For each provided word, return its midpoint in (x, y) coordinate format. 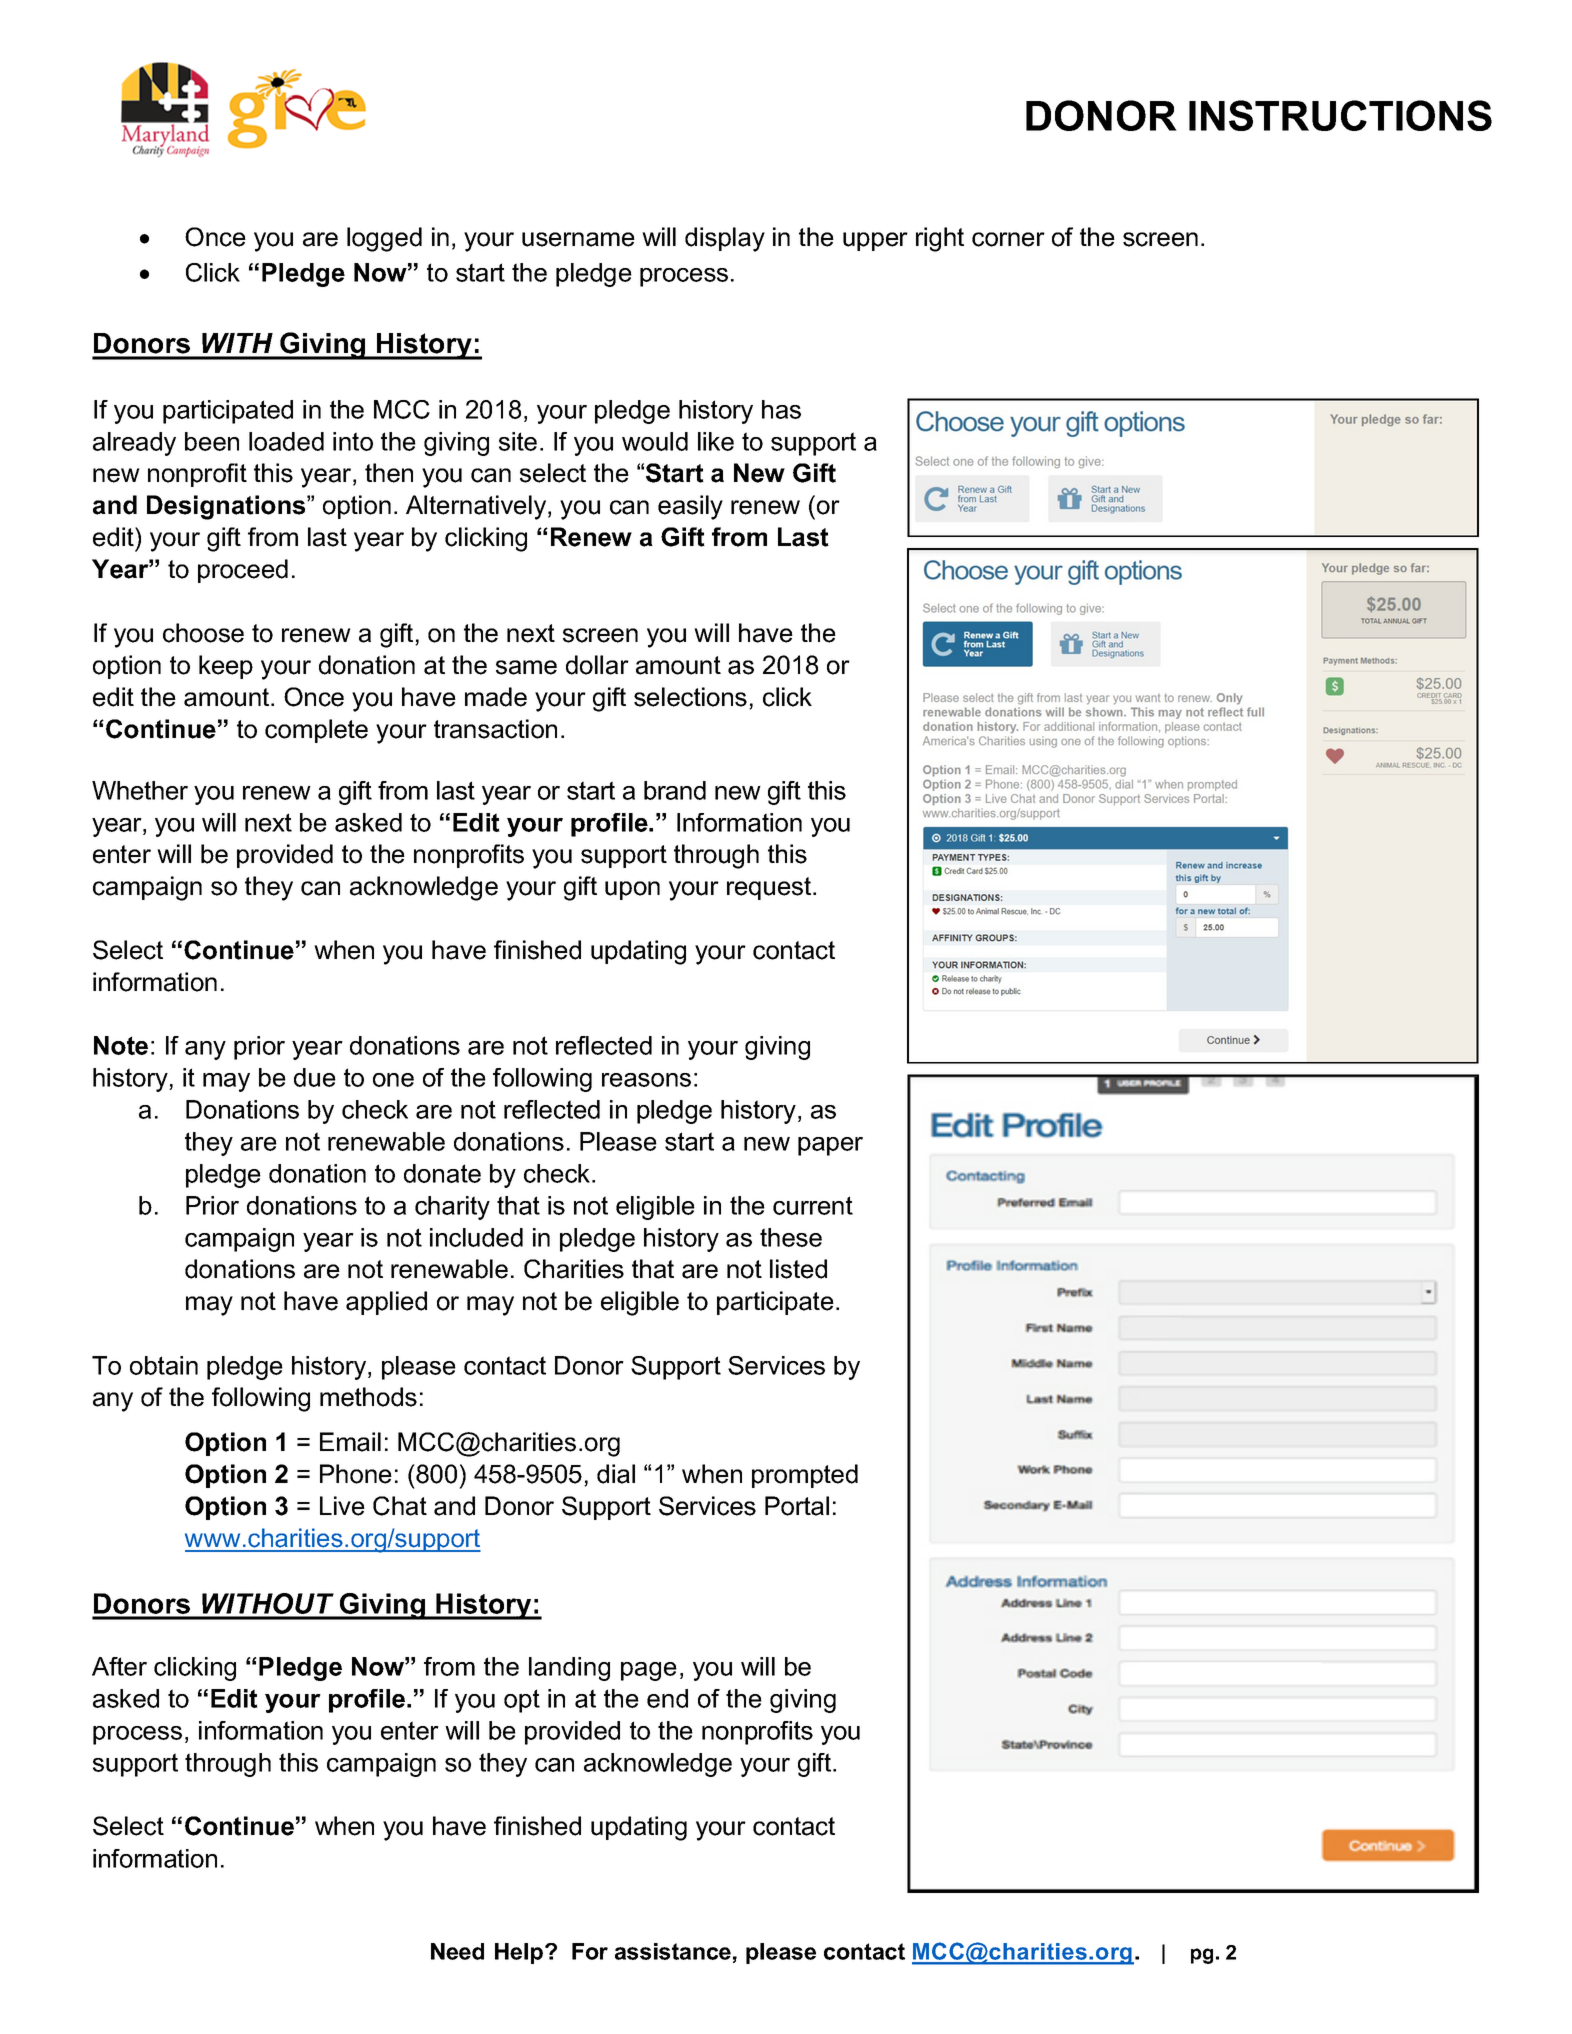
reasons (646, 1080)
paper (830, 1146)
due (315, 1077)
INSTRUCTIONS (1340, 115)
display (725, 239)
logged (384, 239)
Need (457, 1951)
